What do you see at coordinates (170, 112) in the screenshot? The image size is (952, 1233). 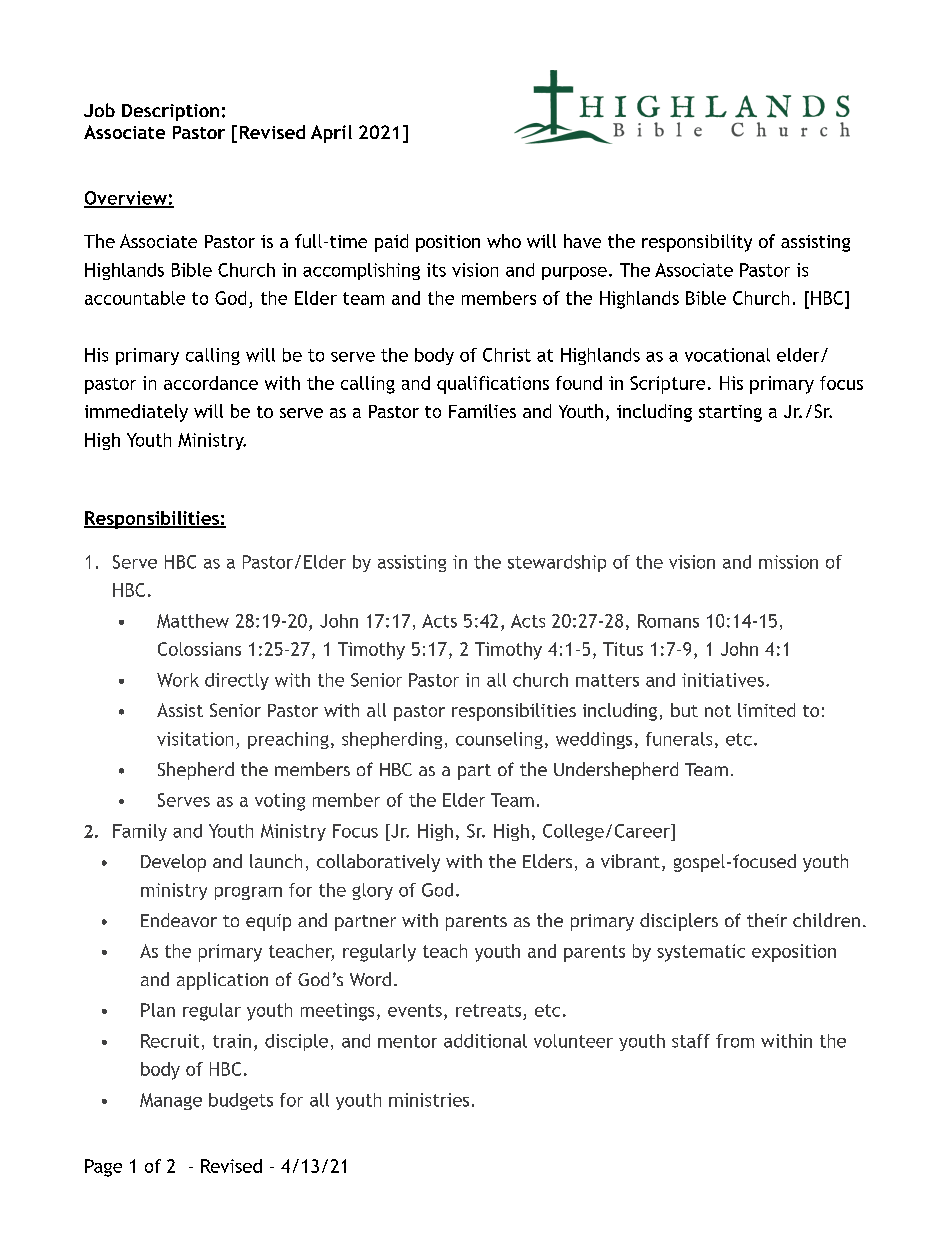 I see `Description` at bounding box center [170, 112].
